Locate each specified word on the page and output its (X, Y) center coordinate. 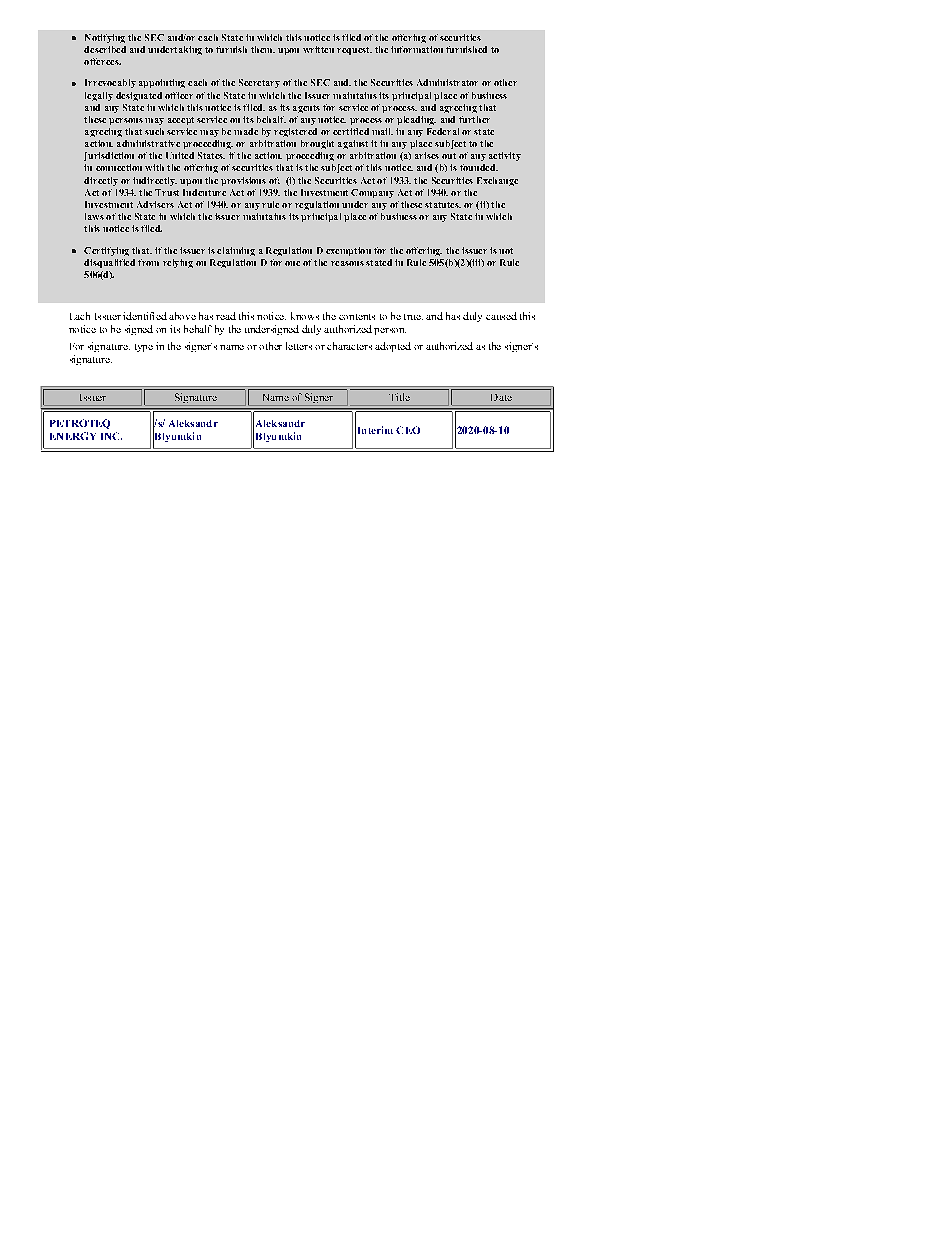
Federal (443, 131)
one (292, 263)
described (105, 49)
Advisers (155, 204)
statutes (443, 205)
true (413, 317)
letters (299, 346)
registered (295, 132)
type (144, 348)
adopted (393, 347)
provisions (243, 181)
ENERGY (73, 436)
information (417, 49)
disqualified (109, 263)
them (263, 49)
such (154, 131)
